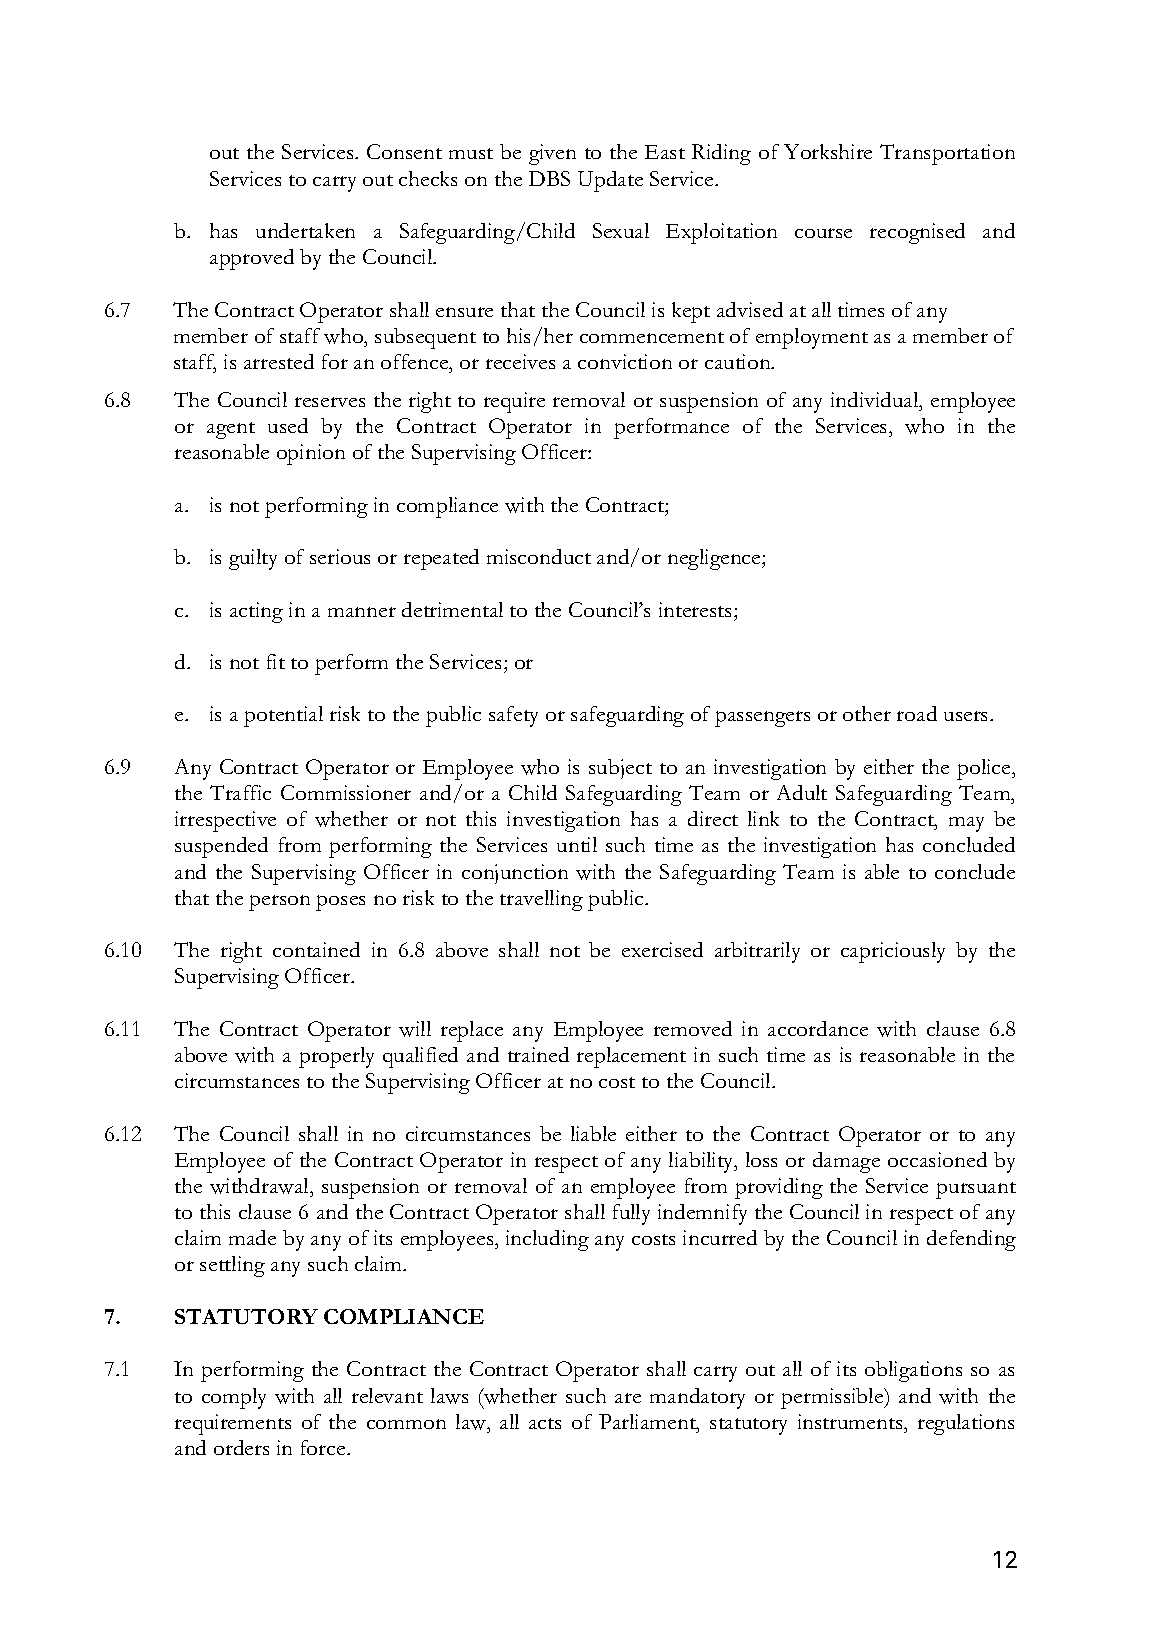 This screenshot has height=1634, width=1156. What do you see at coordinates (336, 1057) in the screenshot?
I see `properly` at bounding box center [336, 1057].
